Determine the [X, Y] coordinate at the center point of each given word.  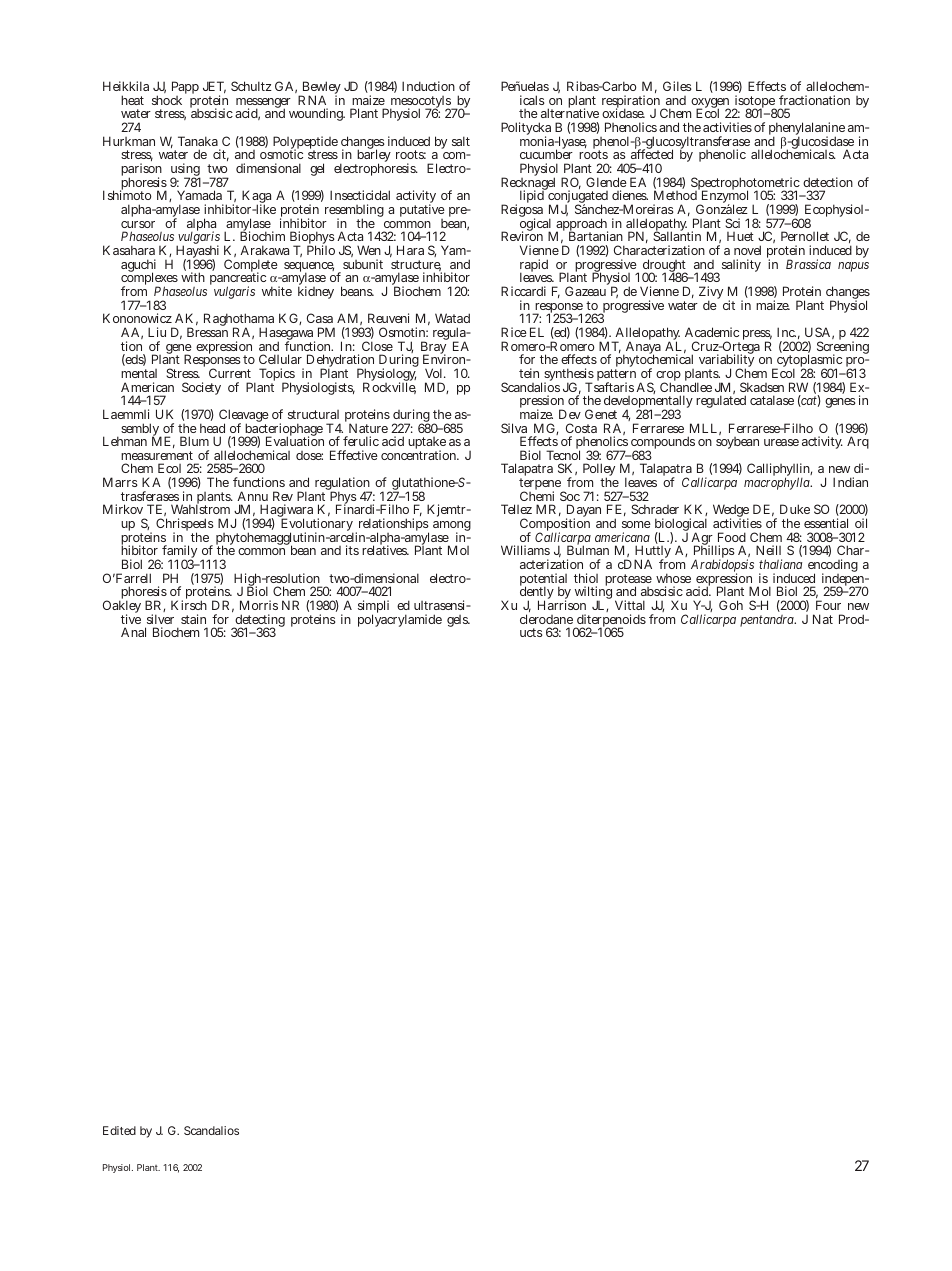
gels [458, 621]
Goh [731, 605]
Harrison [562, 605]
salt [461, 141]
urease [781, 442]
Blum [194, 441]
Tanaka [198, 141]
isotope [755, 103]
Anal [133, 632]
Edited [119, 1130]
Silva [514, 428]
